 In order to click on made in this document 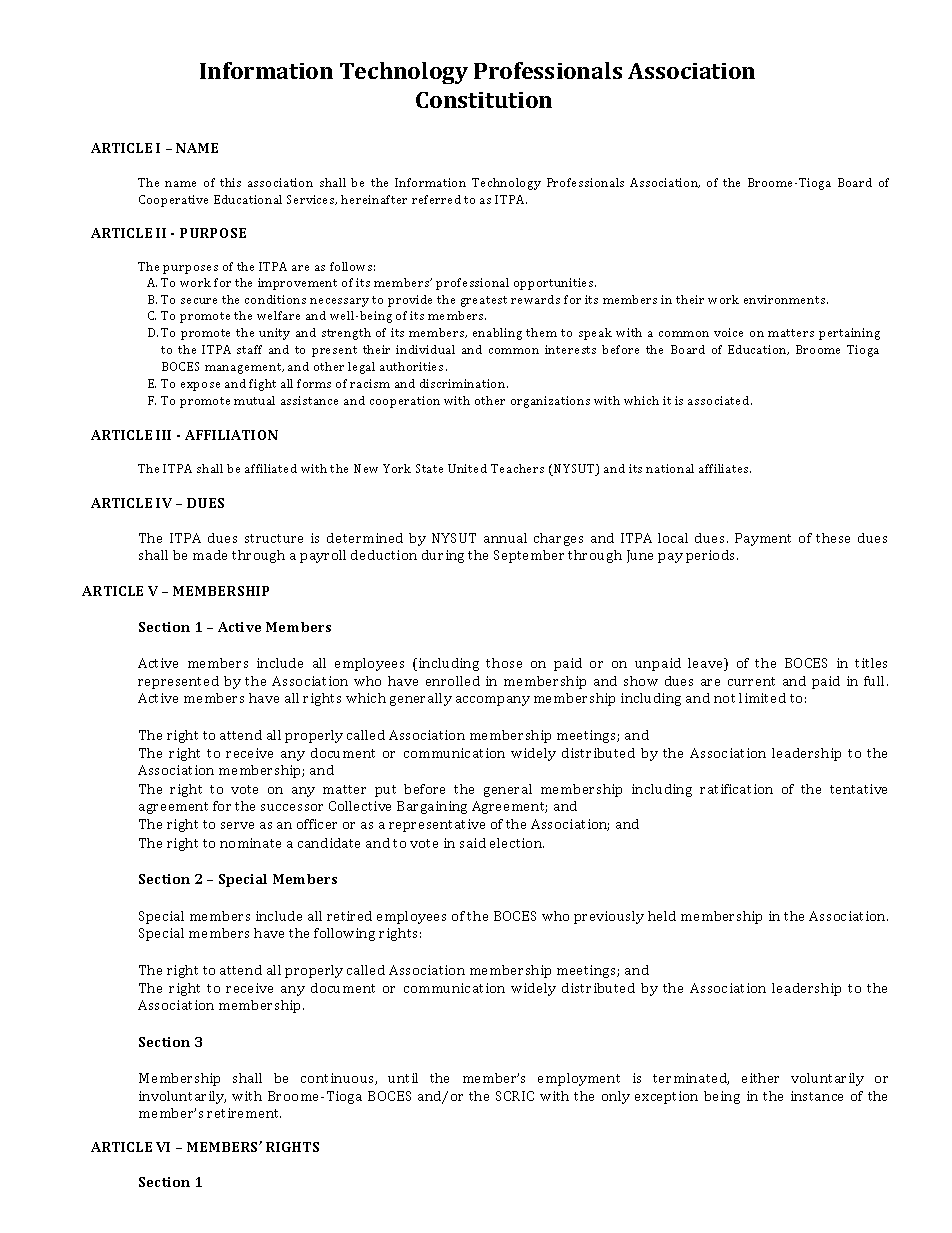, I will do `click(210, 555)`.
